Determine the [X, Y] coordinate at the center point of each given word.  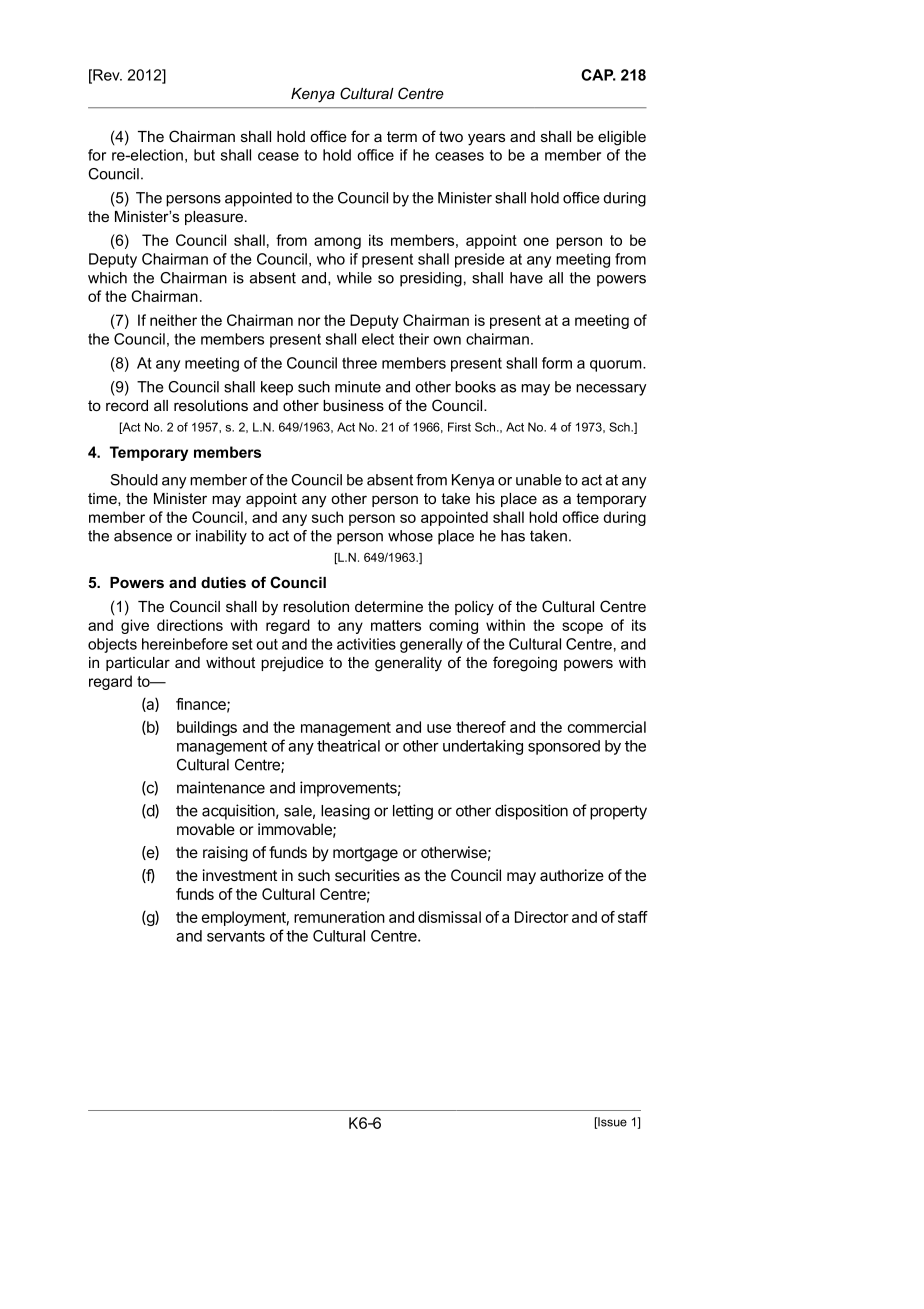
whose [410, 536]
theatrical [348, 746]
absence [143, 536]
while [354, 278]
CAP [598, 75]
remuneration [339, 917]
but [204, 155]
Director [542, 917]
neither [173, 320]
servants [236, 936]
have [526, 278]
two [451, 136]
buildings [207, 728]
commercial [606, 727]
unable [539, 480]
